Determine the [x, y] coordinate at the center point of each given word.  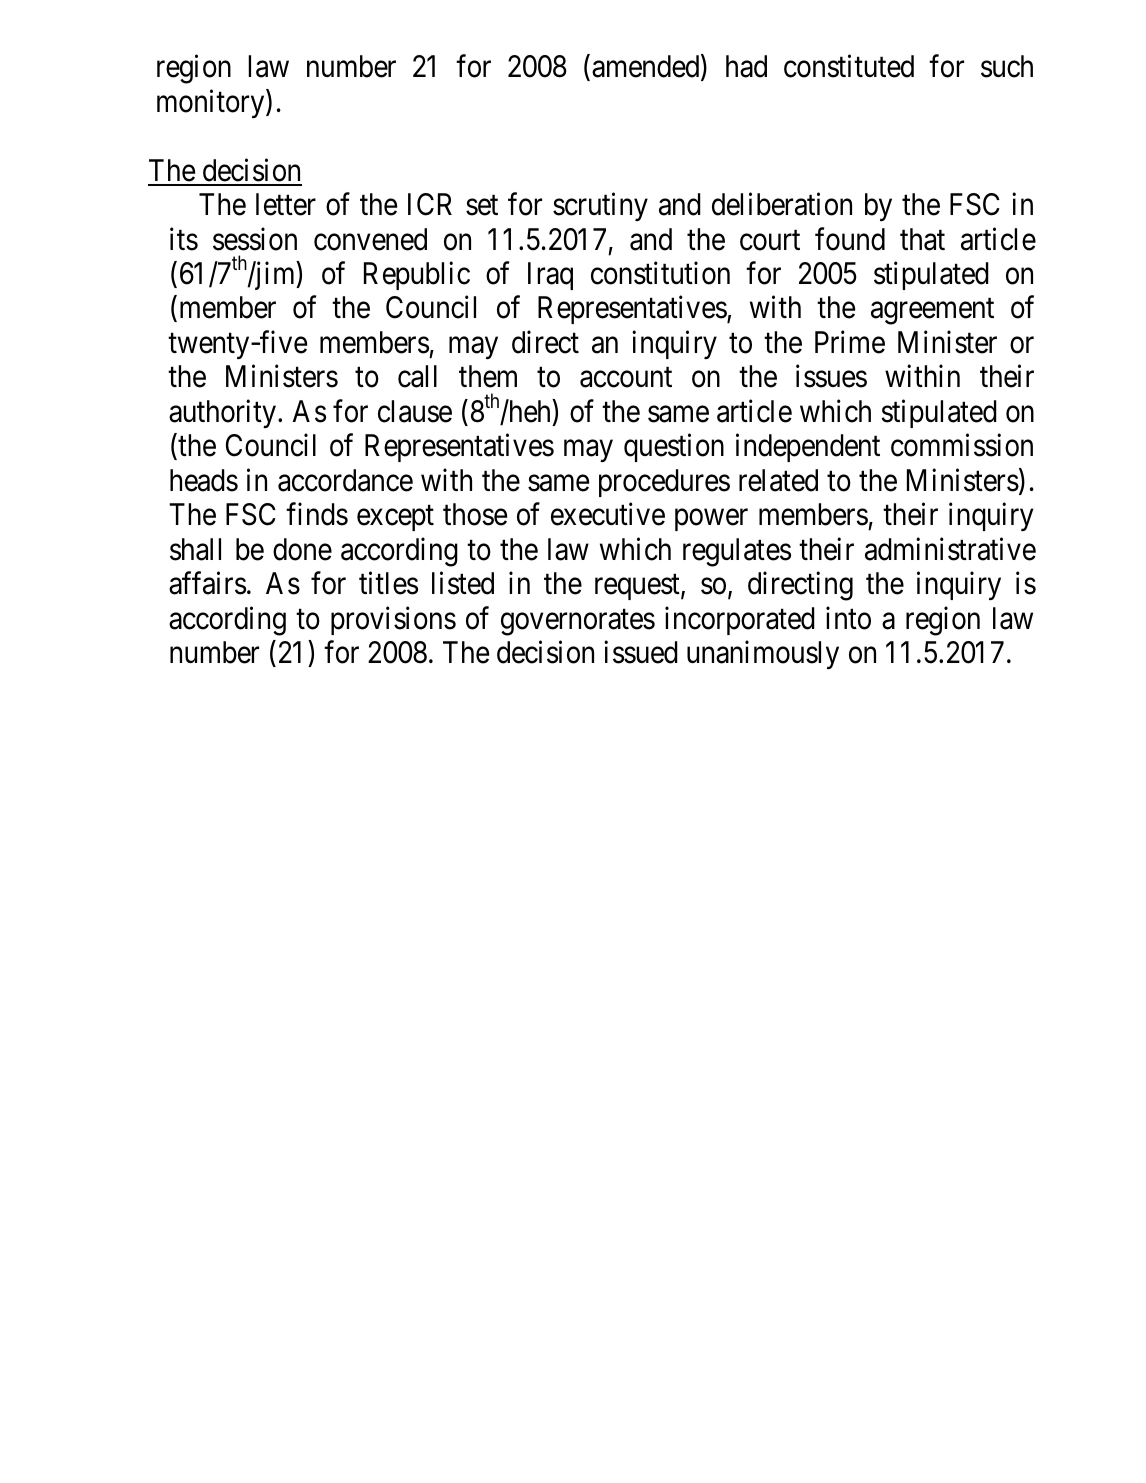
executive [608, 514]
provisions [393, 620]
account [626, 378]
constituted [849, 66]
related [778, 480]
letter [286, 204]
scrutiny [600, 207]
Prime [850, 342]
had [746, 66]
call [417, 376]
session [255, 239]
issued [641, 652]
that [922, 239]
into [848, 618]
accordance [345, 480]
